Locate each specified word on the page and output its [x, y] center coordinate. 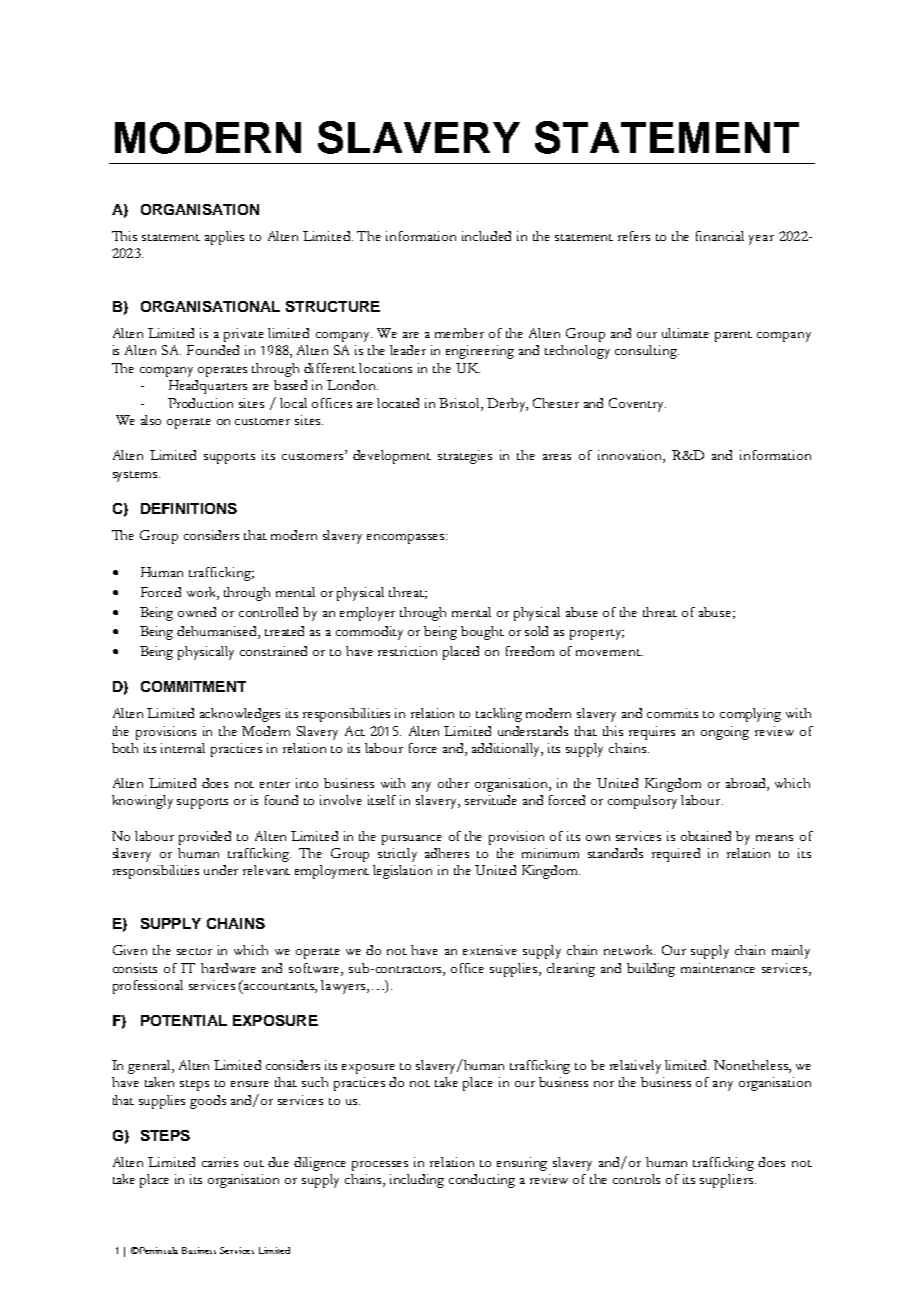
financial [720, 236]
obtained [706, 836]
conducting [482, 1181]
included [486, 236]
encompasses [407, 539]
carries [220, 1162]
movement [609, 652]
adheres [447, 853]
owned [197, 612]
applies [224, 238]
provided [205, 838]
